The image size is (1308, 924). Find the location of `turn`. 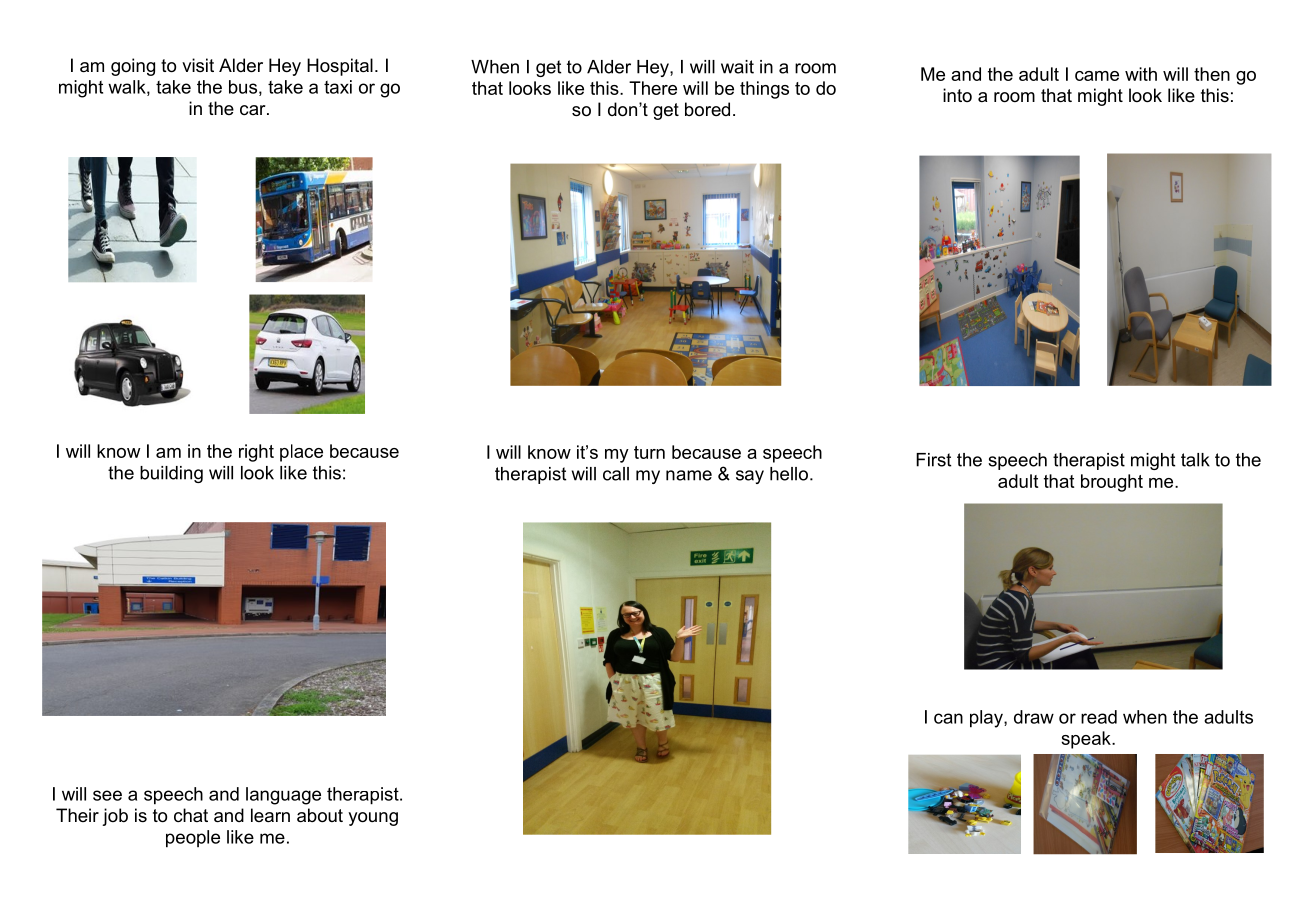

turn is located at coordinates (649, 452).
